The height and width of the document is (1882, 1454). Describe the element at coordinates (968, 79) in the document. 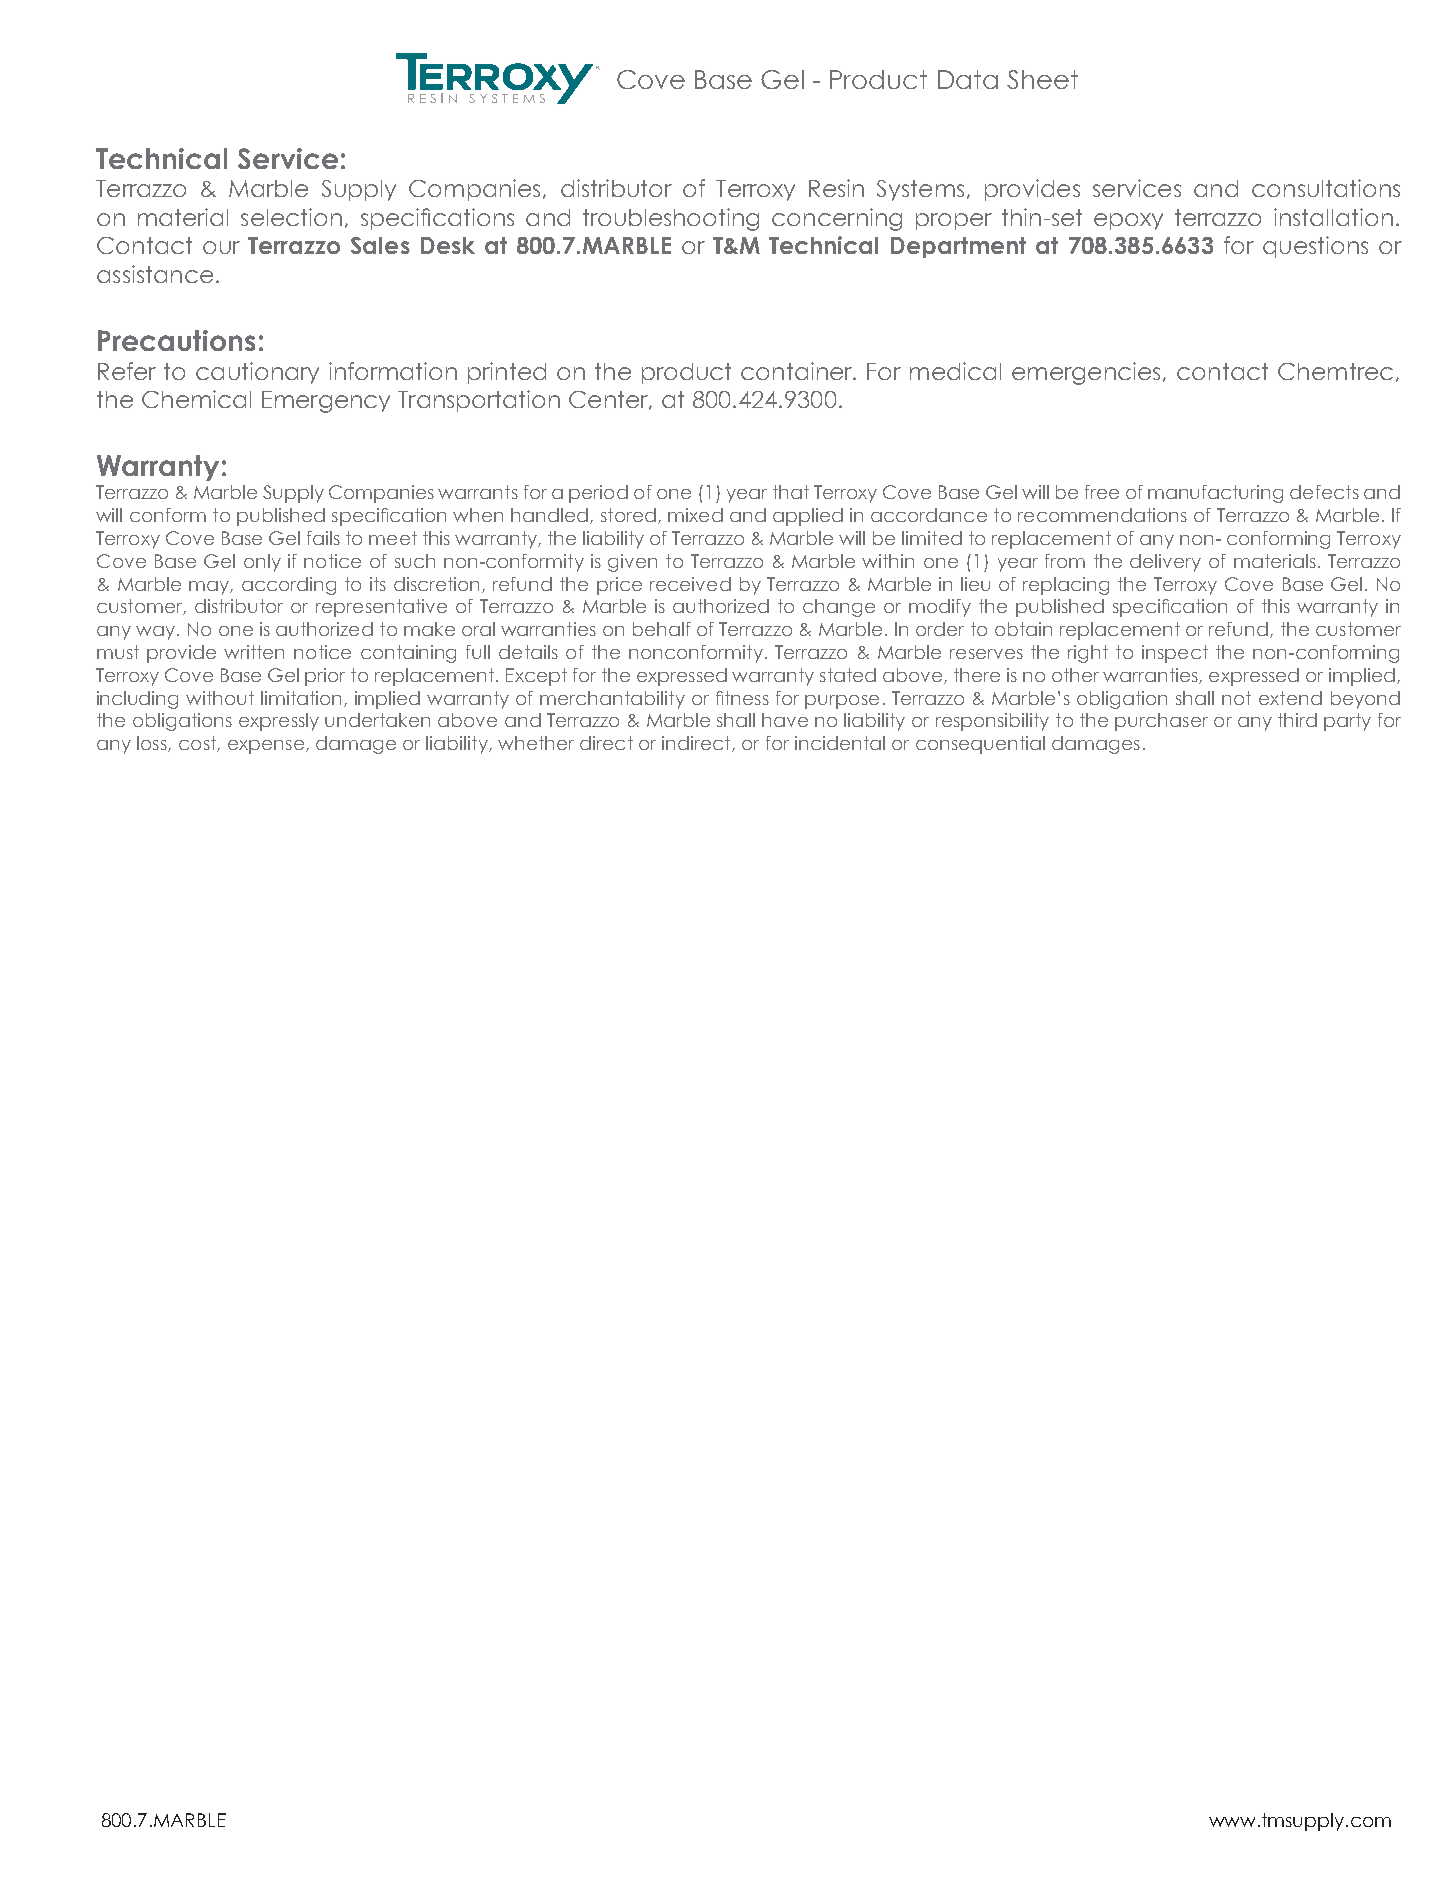

I see `Data` at that location.
